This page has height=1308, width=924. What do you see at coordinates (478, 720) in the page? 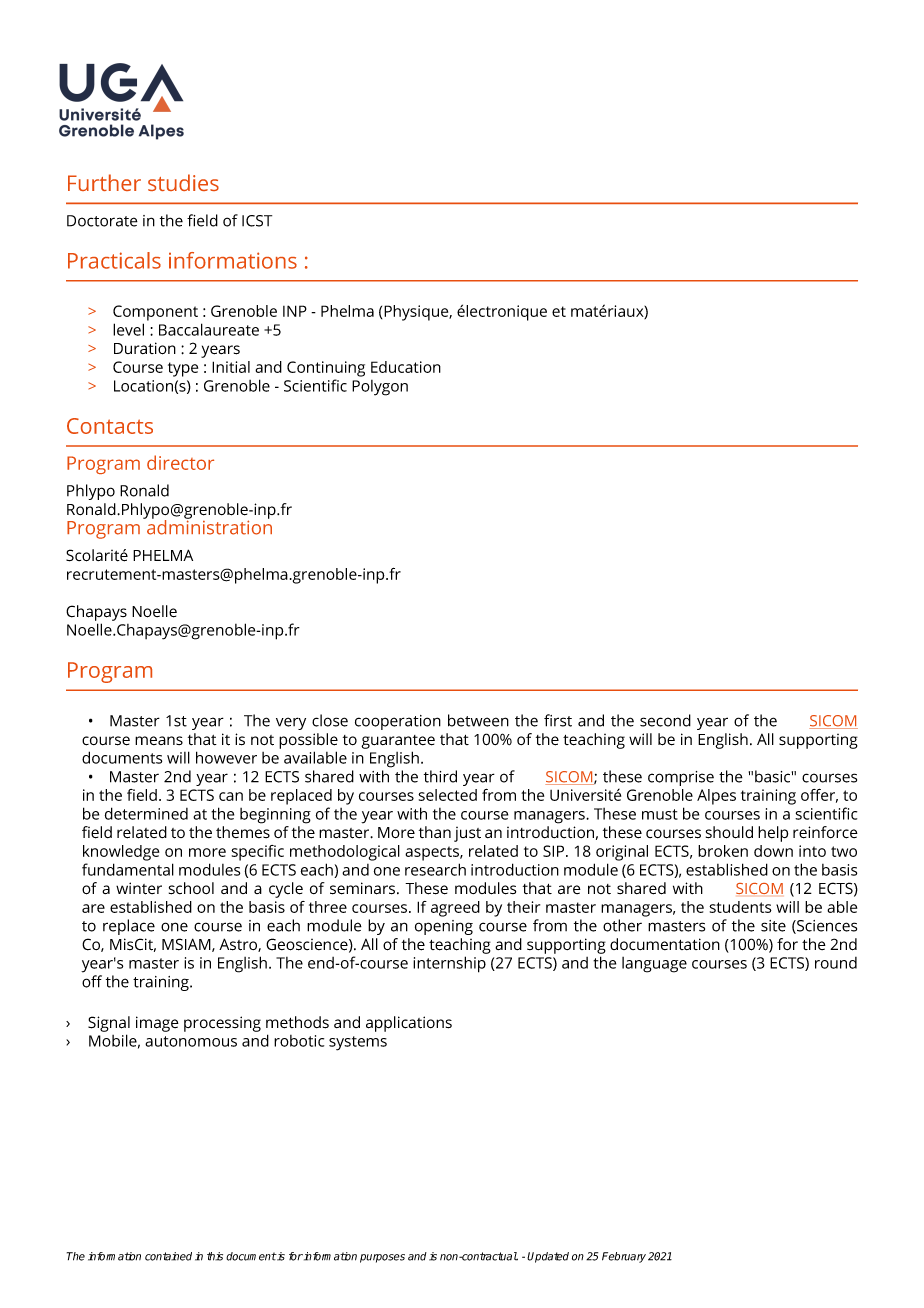
I see `between` at bounding box center [478, 720].
